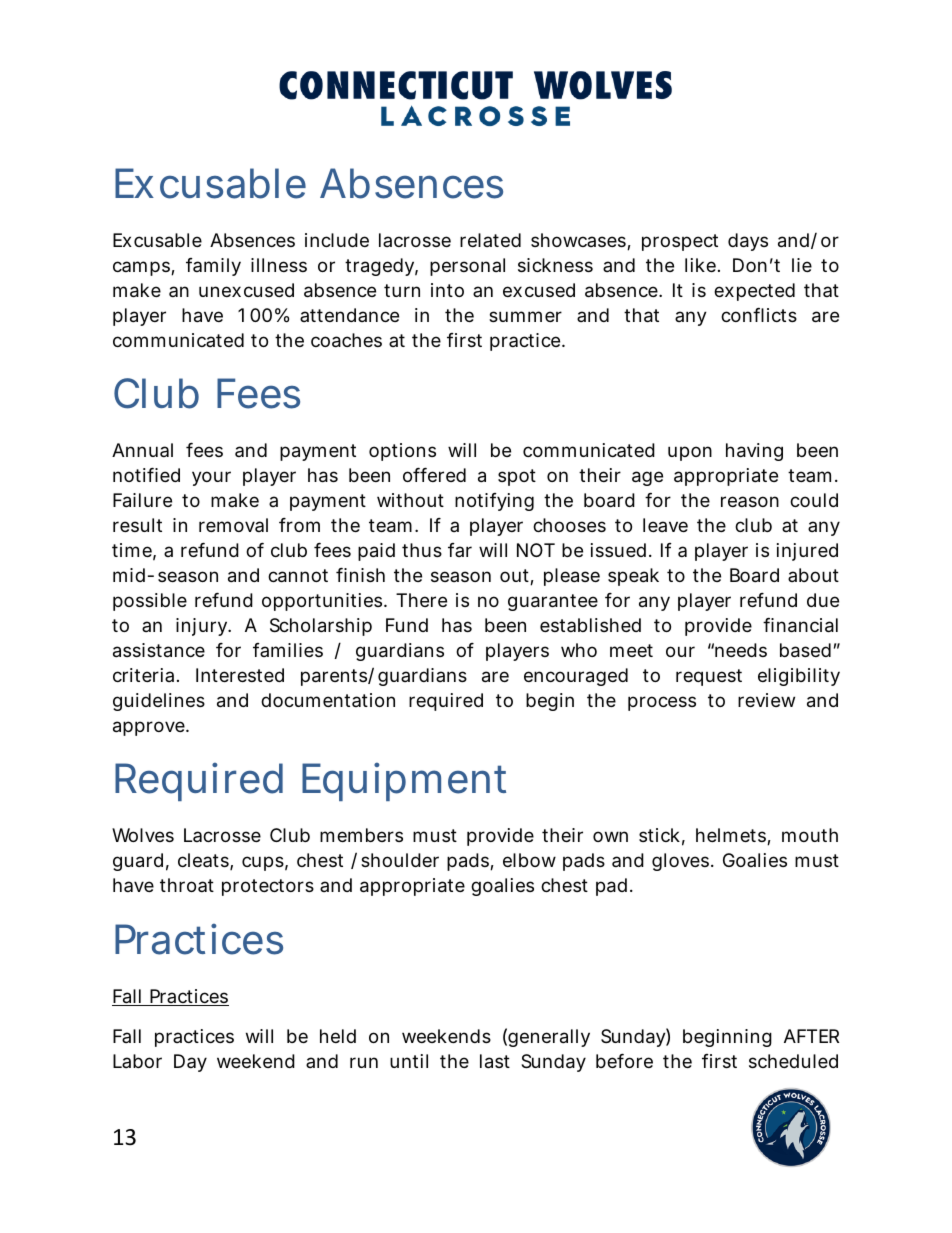 This image has width=952, height=1233. Describe the element at coordinates (202, 627) in the image. I see `injury` at that location.
